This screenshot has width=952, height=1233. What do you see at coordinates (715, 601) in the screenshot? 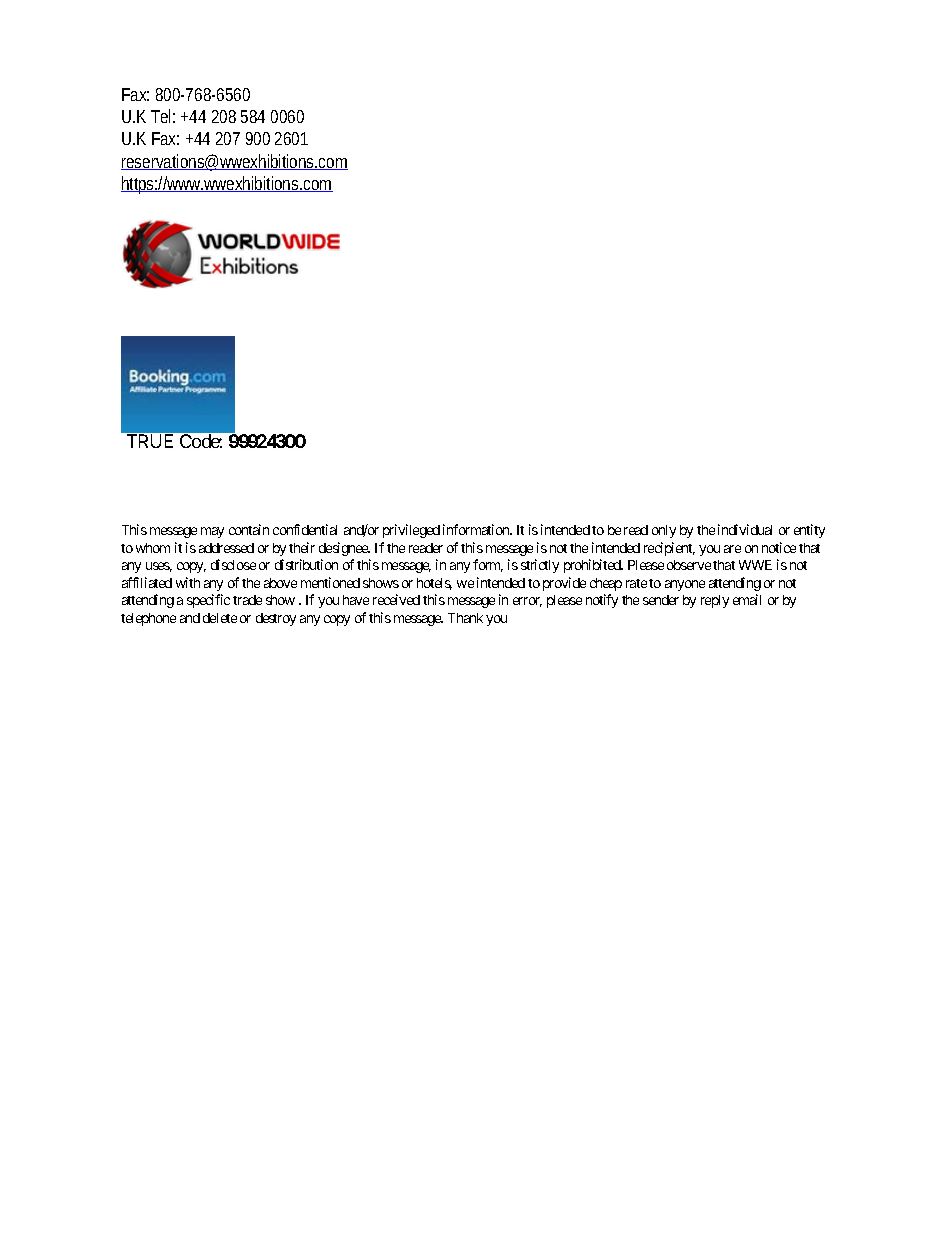
I see `reply` at bounding box center [715, 601].
